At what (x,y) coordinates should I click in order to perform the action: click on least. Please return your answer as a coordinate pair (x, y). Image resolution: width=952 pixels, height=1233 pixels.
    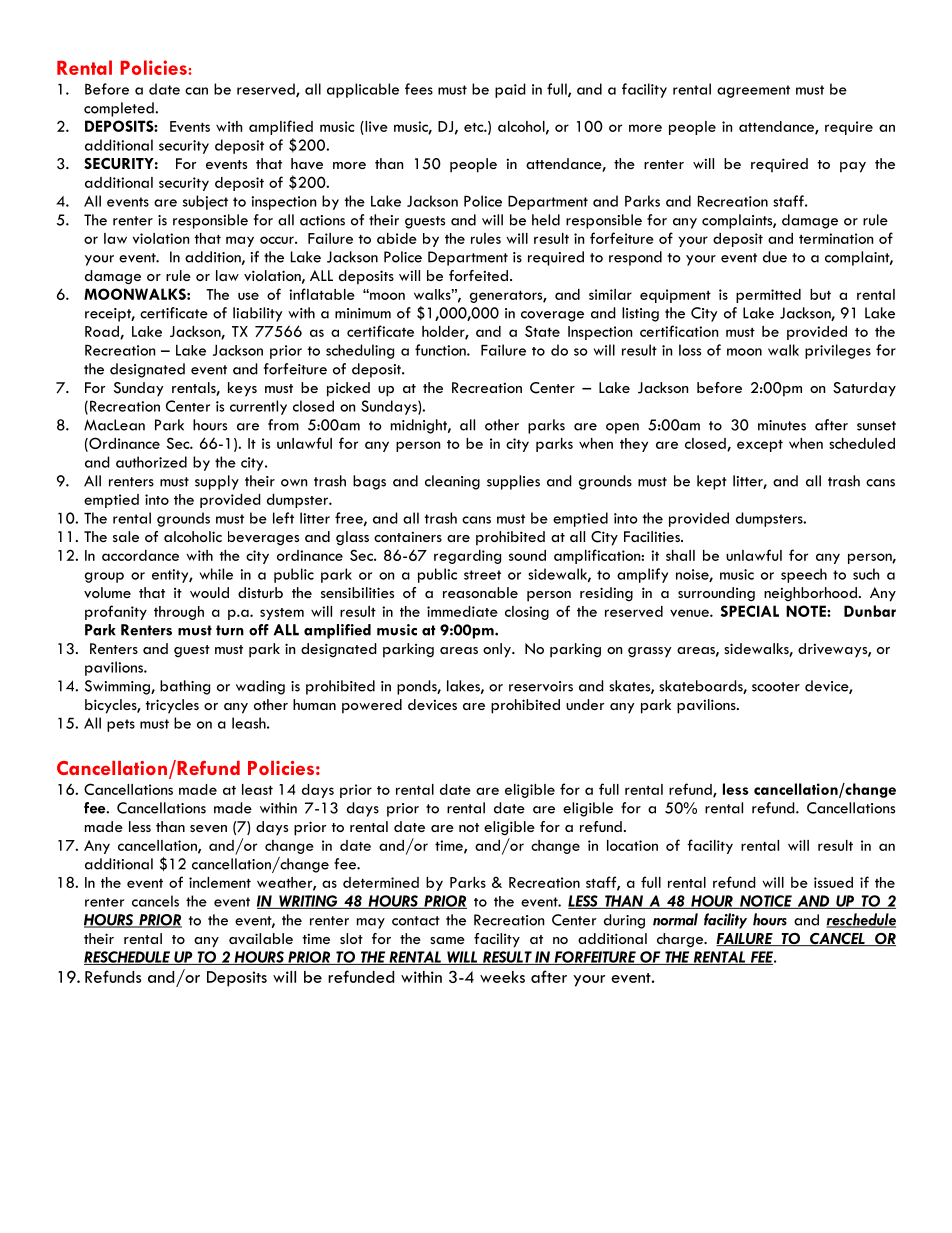
    Looking at the image, I should click on (257, 789).
